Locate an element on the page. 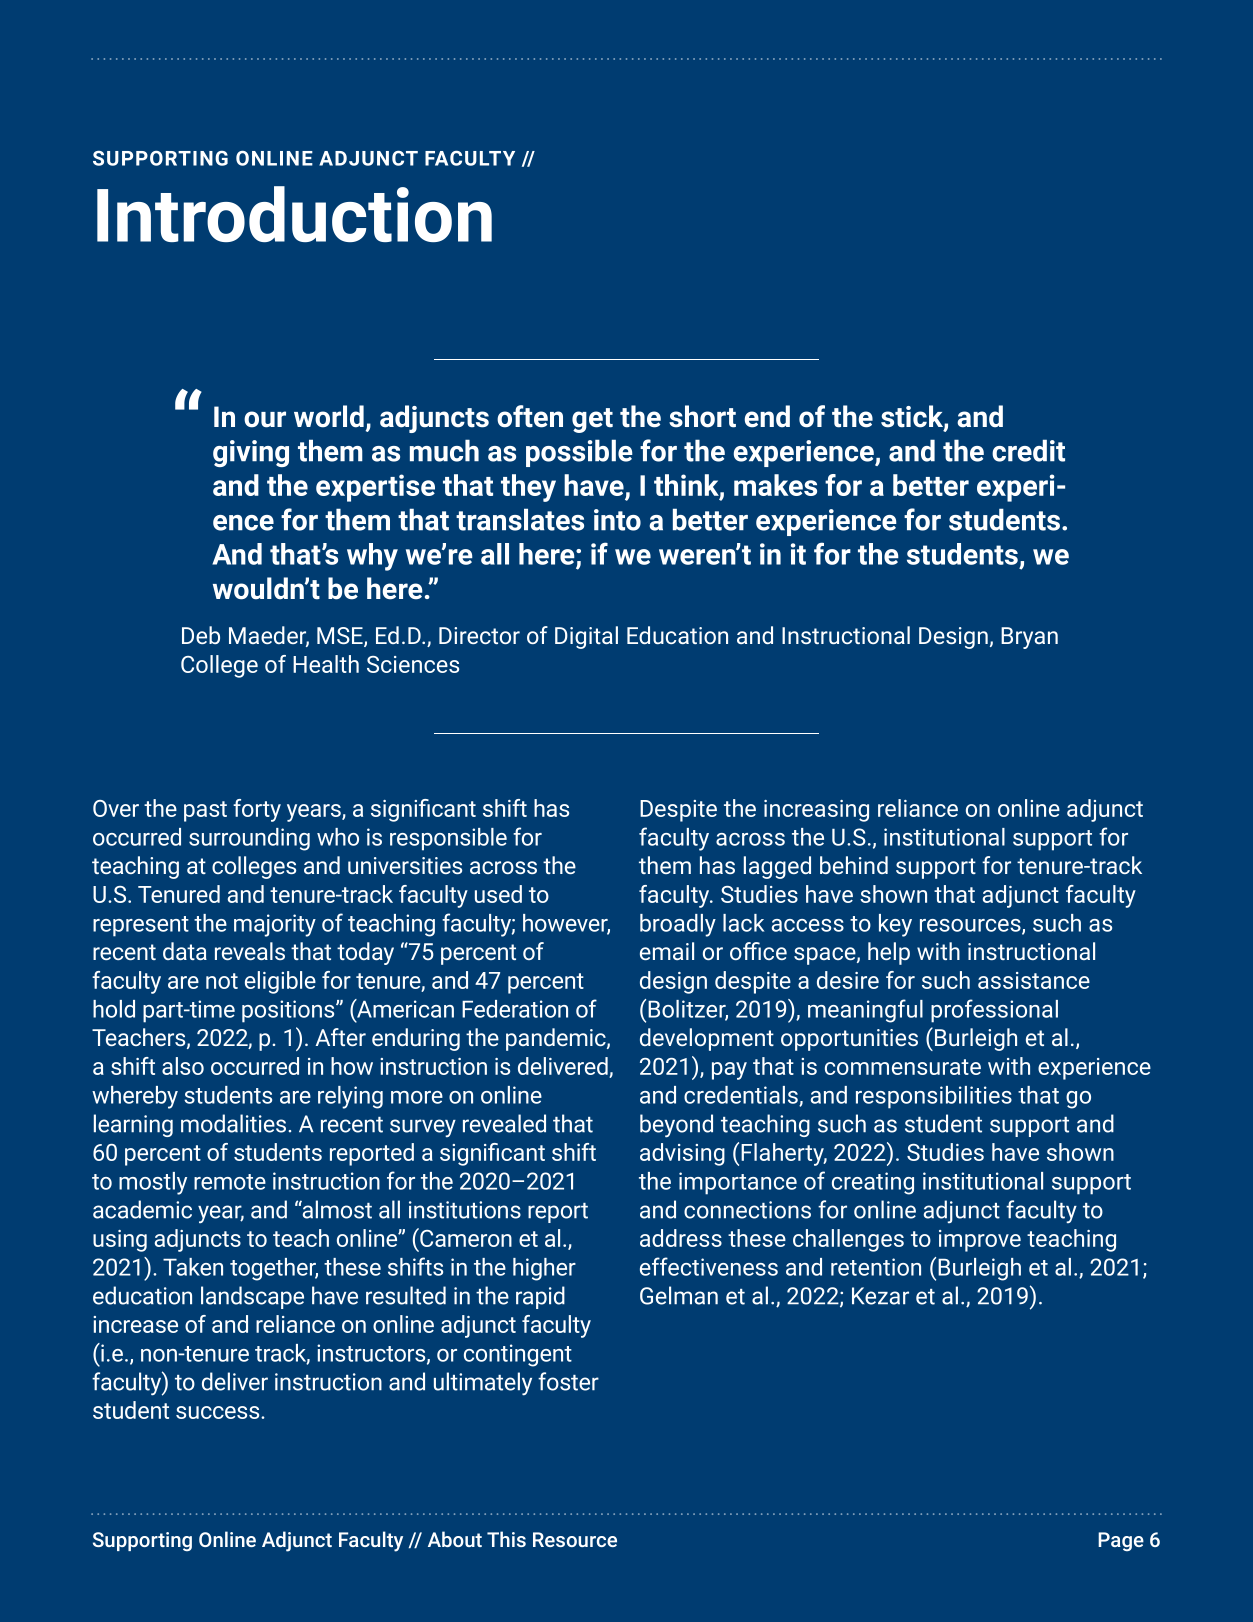  improve is located at coordinates (980, 1241).
